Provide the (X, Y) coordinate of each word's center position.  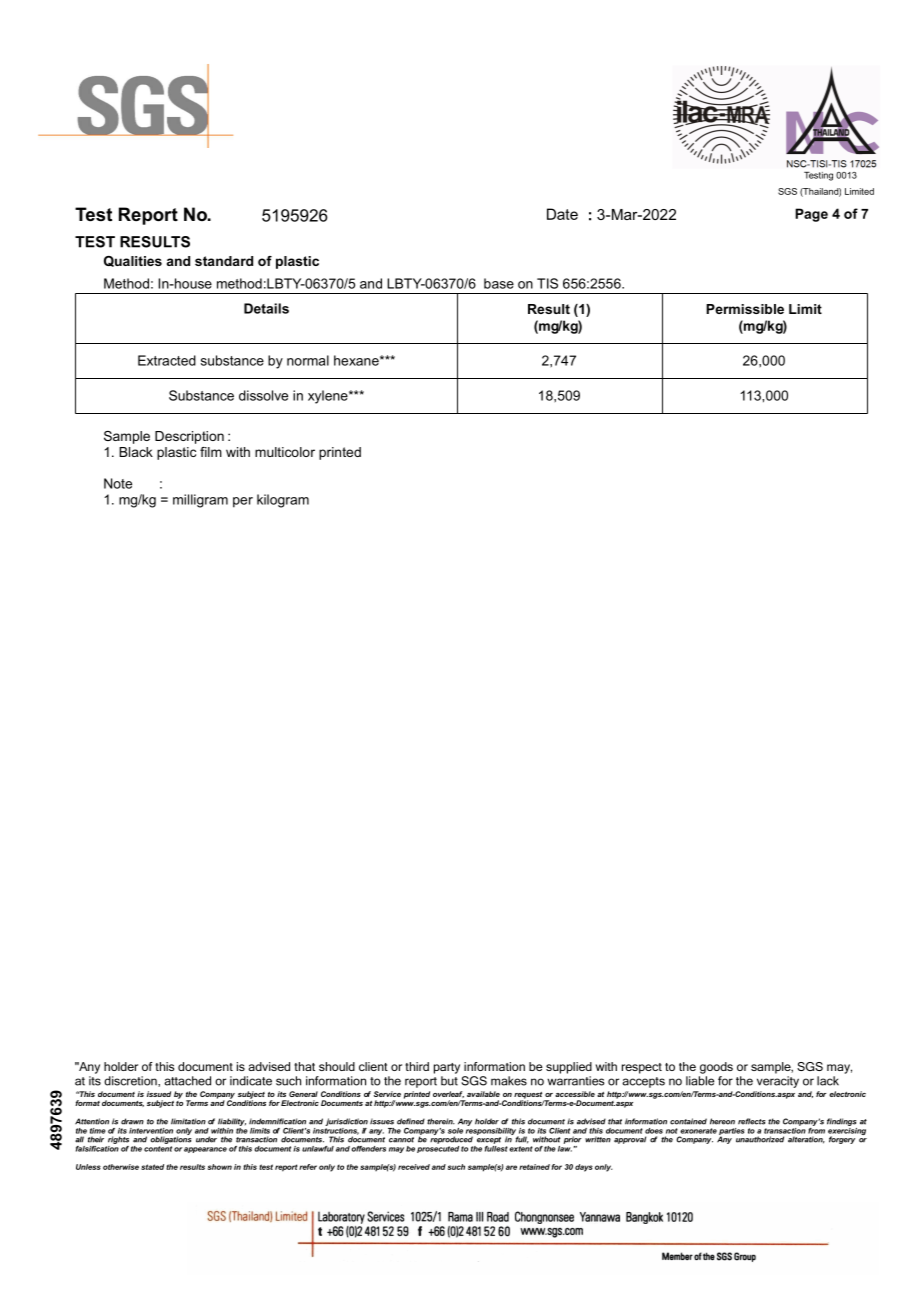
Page (811, 215)
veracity (778, 1082)
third (417, 1066)
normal (308, 360)
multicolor (285, 452)
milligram (200, 501)
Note (118, 483)
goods (716, 1068)
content (158, 1149)
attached (187, 1081)
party (447, 1068)
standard (224, 261)
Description (189, 437)
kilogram (283, 501)
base (499, 283)
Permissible (745, 309)
